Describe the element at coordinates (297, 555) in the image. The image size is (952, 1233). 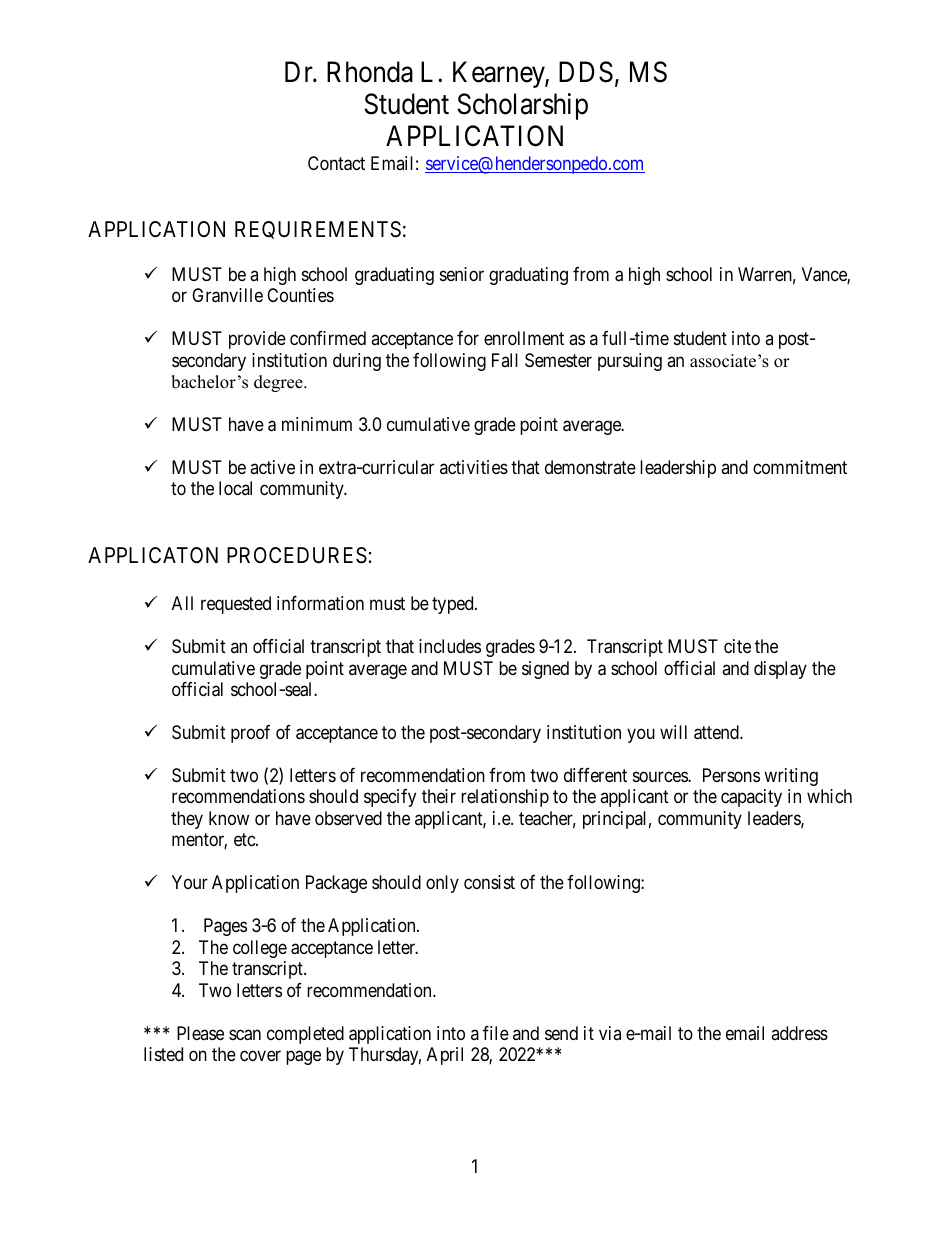
I see `PROCEDURES` at that location.
